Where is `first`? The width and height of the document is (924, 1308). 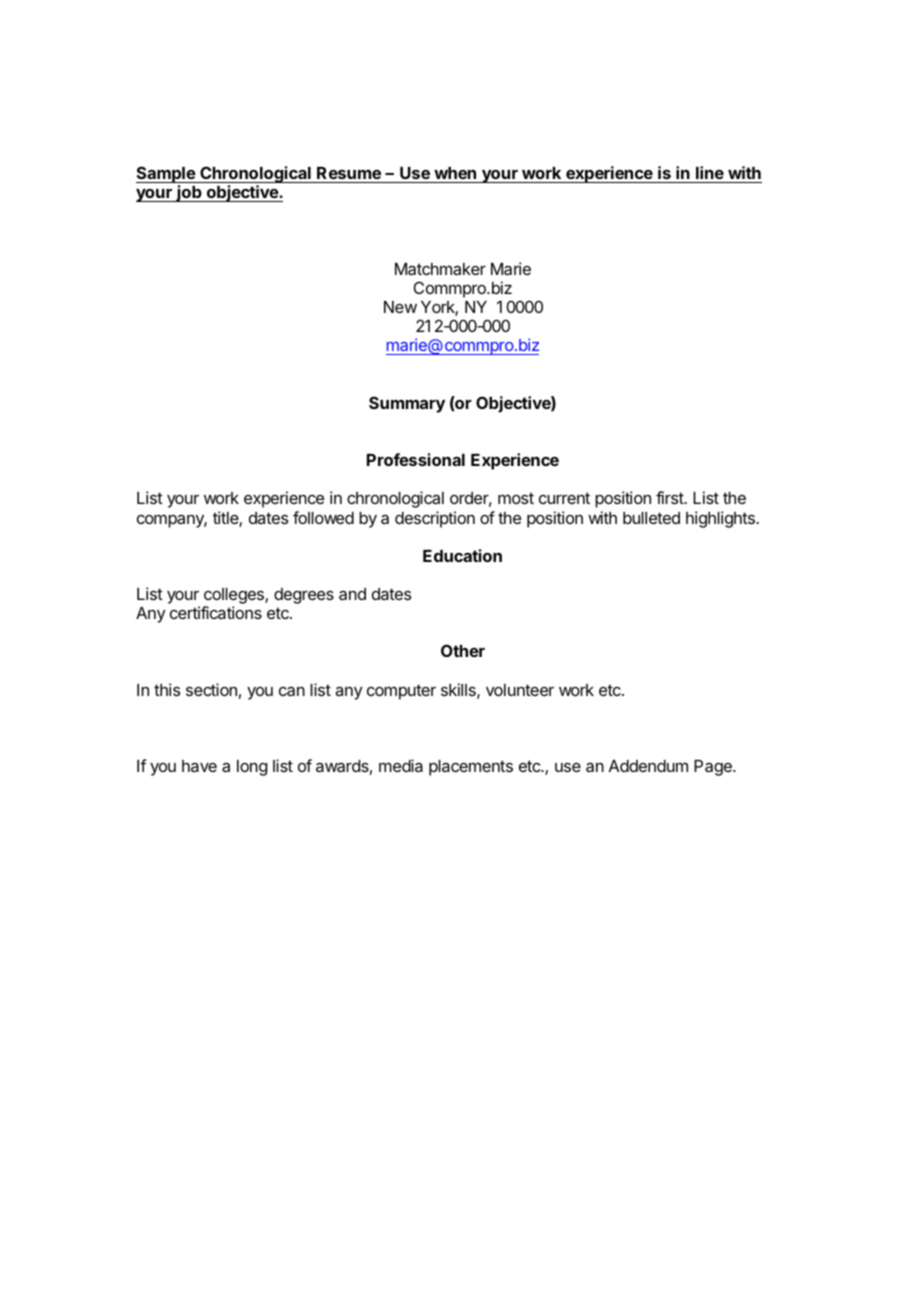 first is located at coordinates (670, 497).
